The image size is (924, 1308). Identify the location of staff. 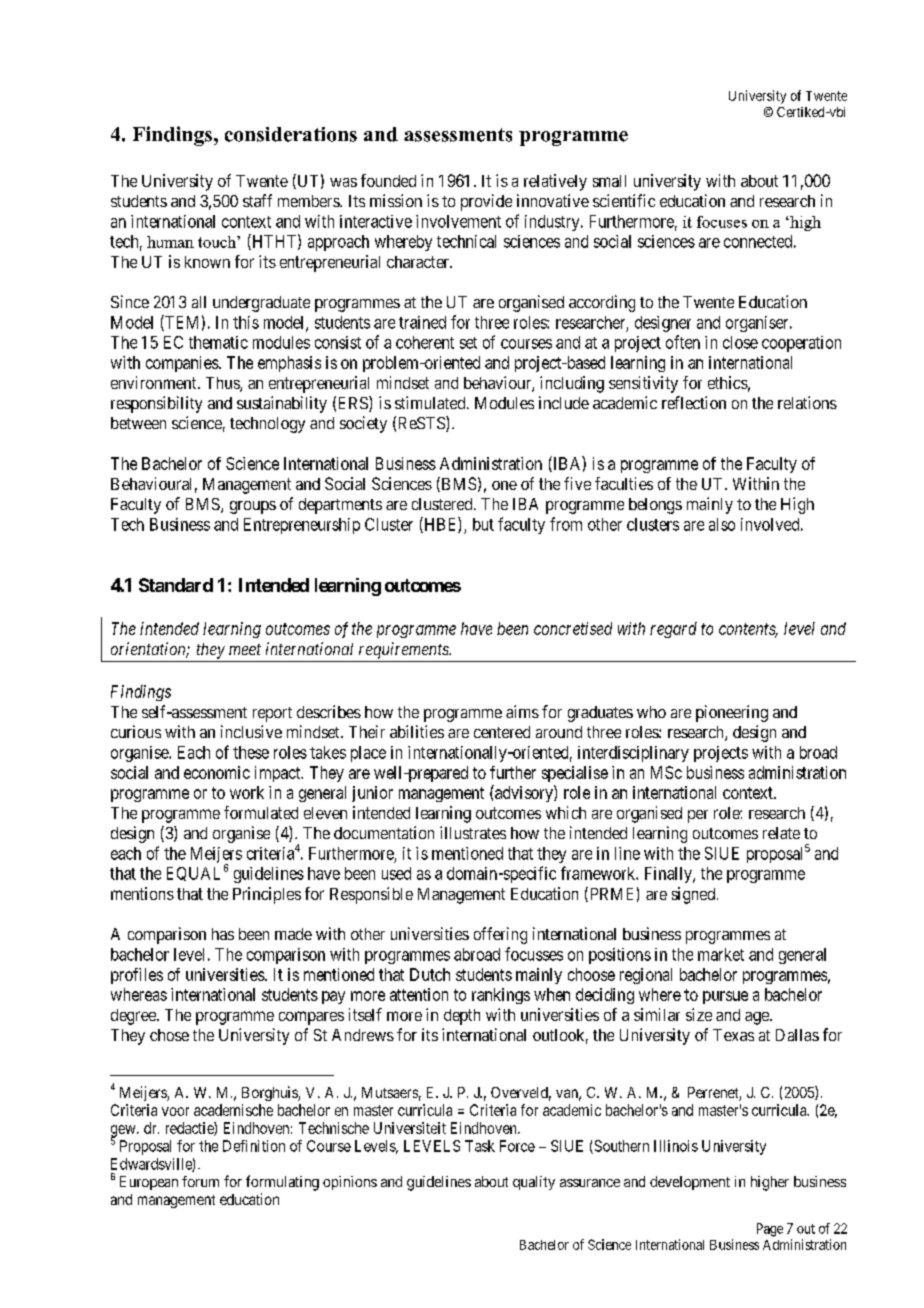
(257, 200).
